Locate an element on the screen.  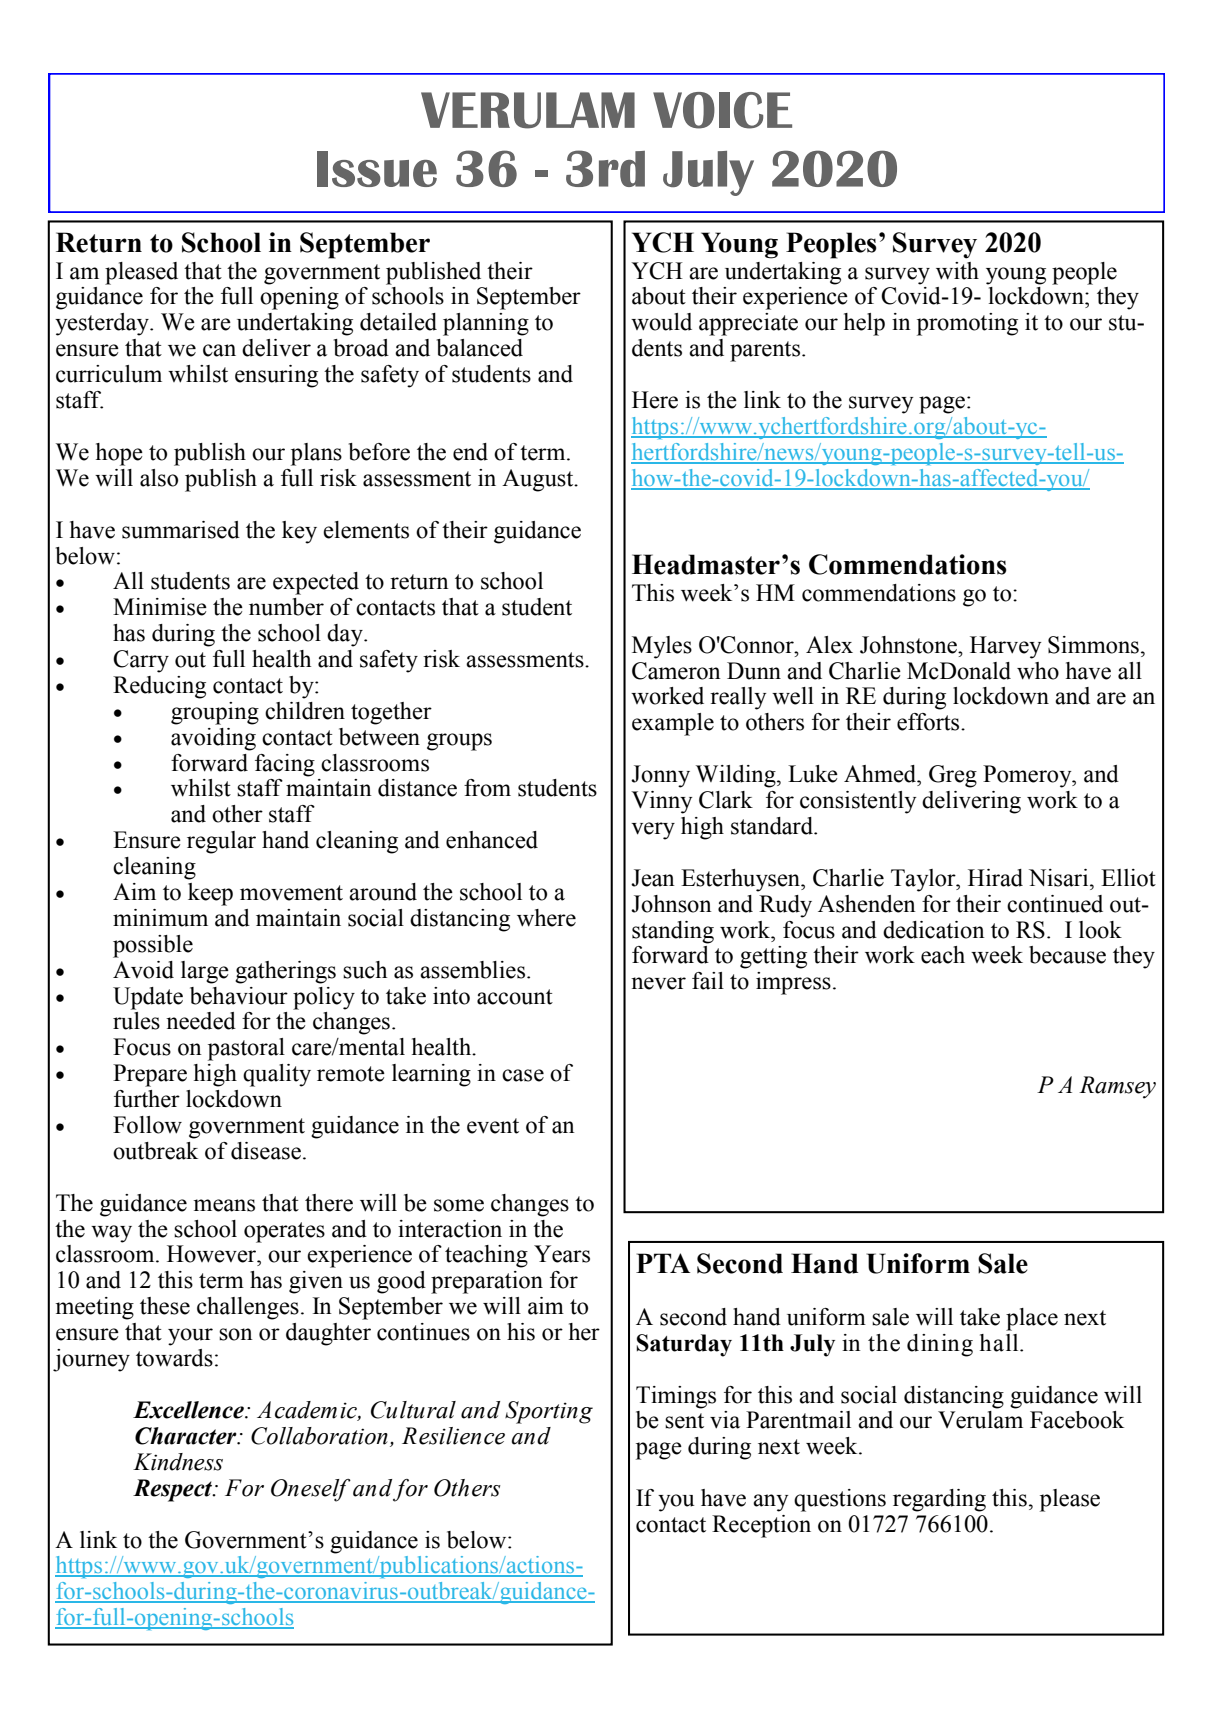
ensuring is located at coordinates (276, 376).
